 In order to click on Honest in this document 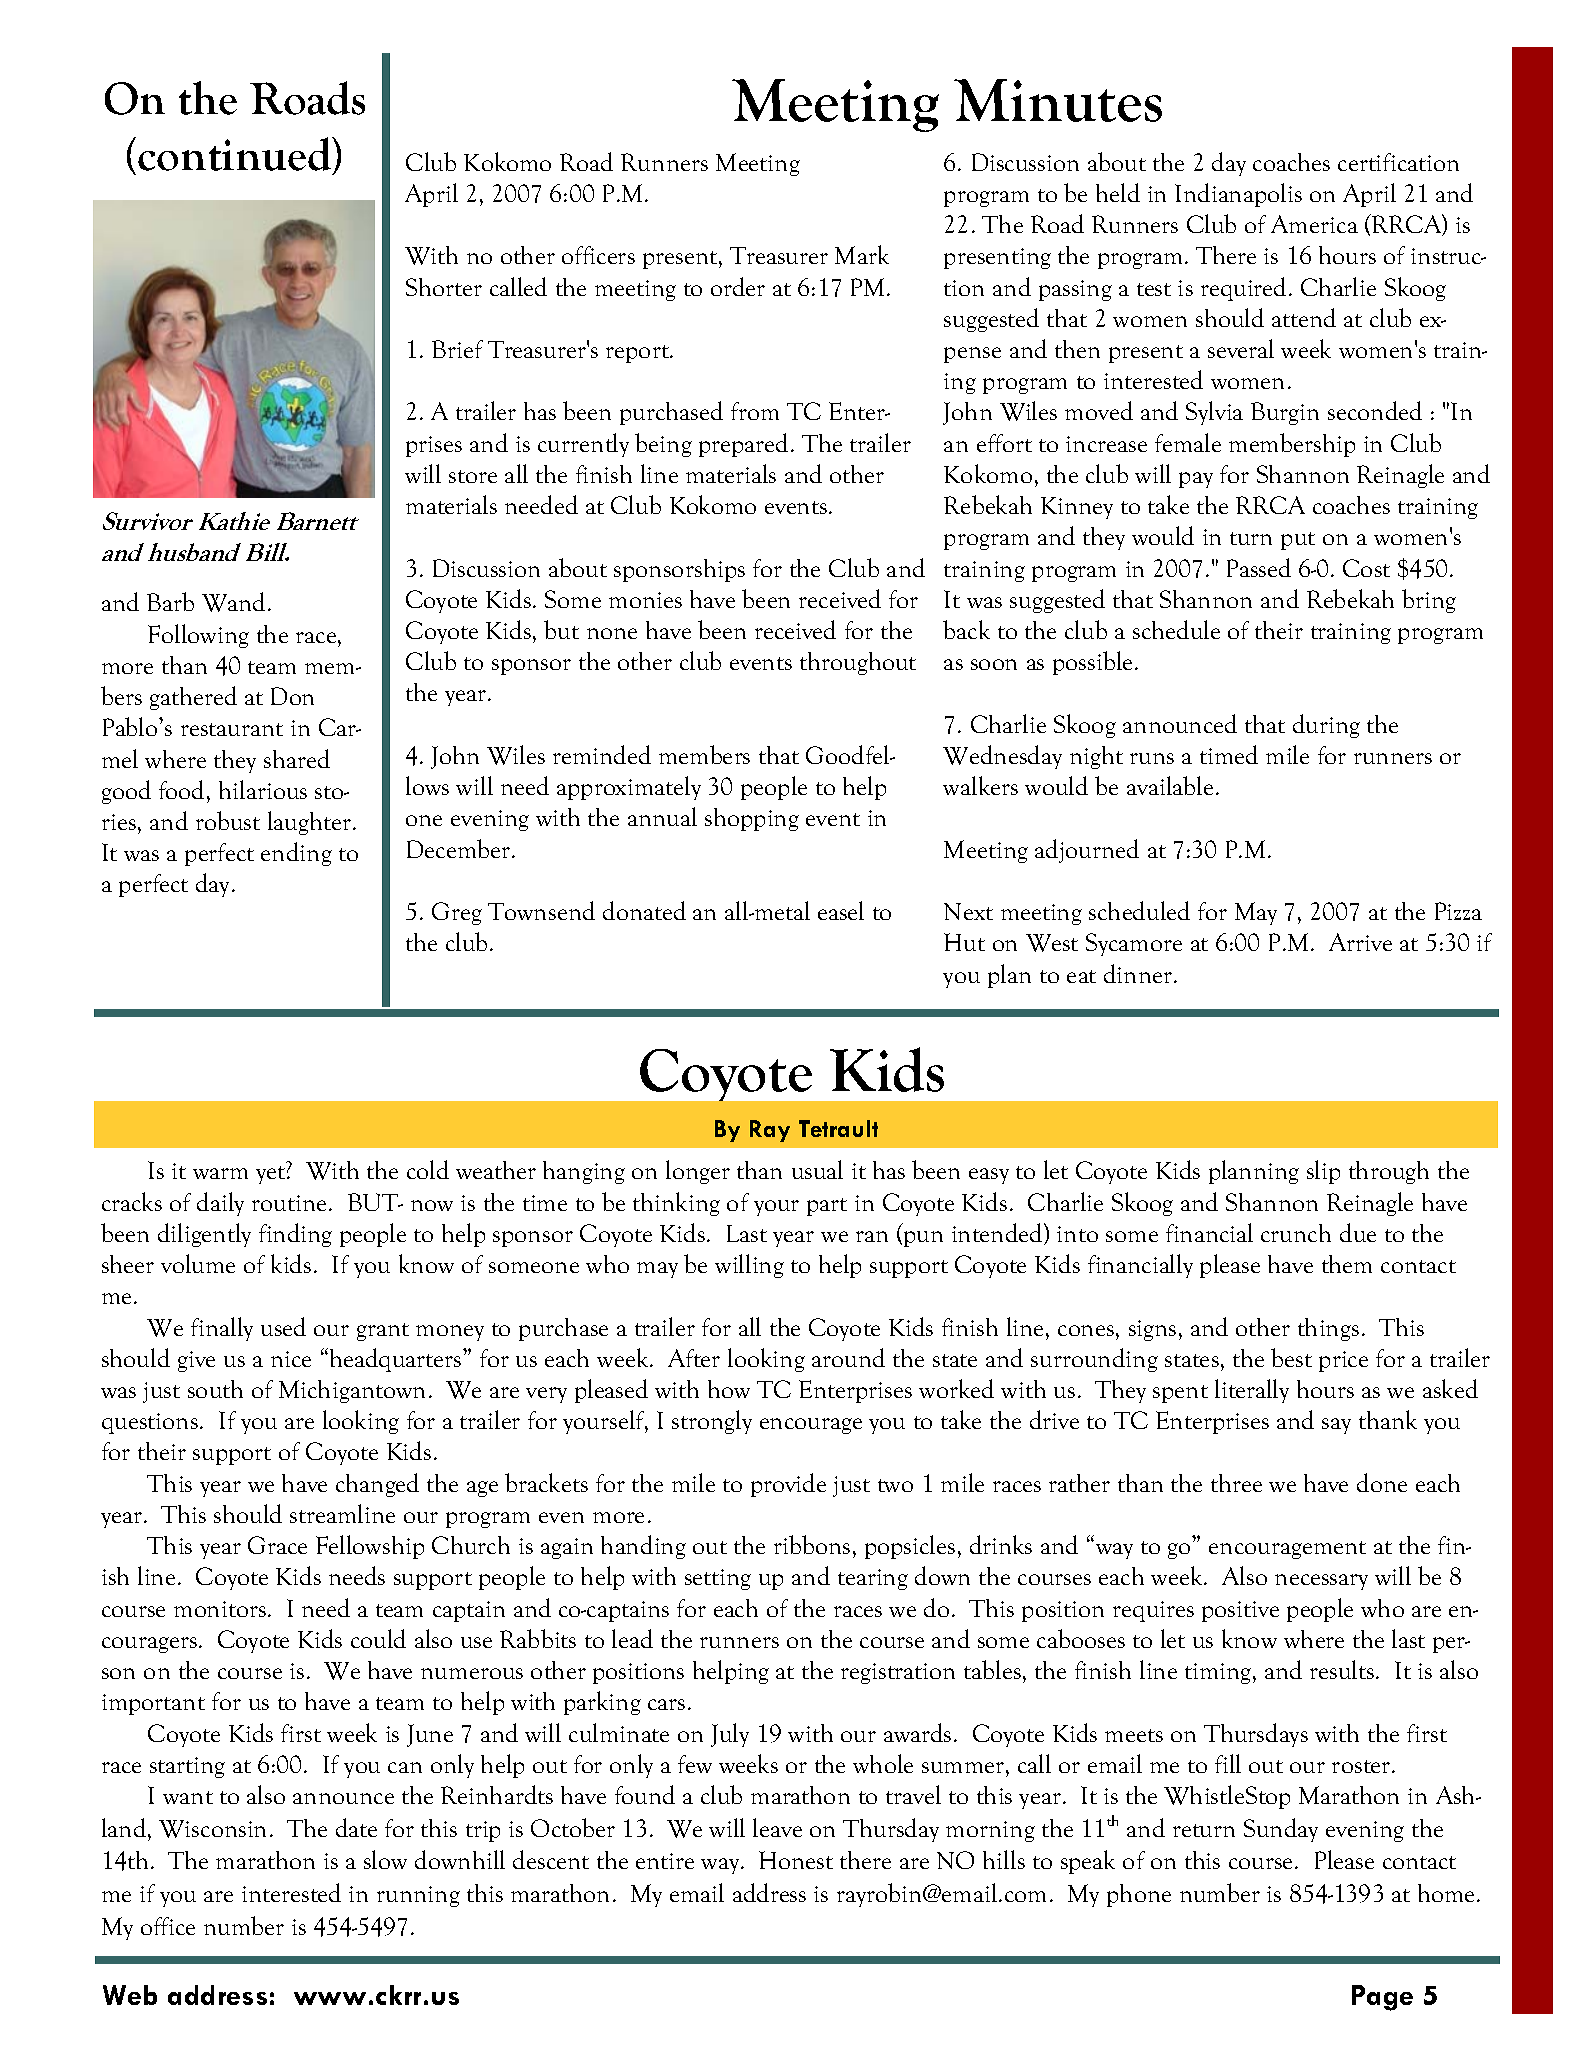, I will do `click(796, 1860)`.
